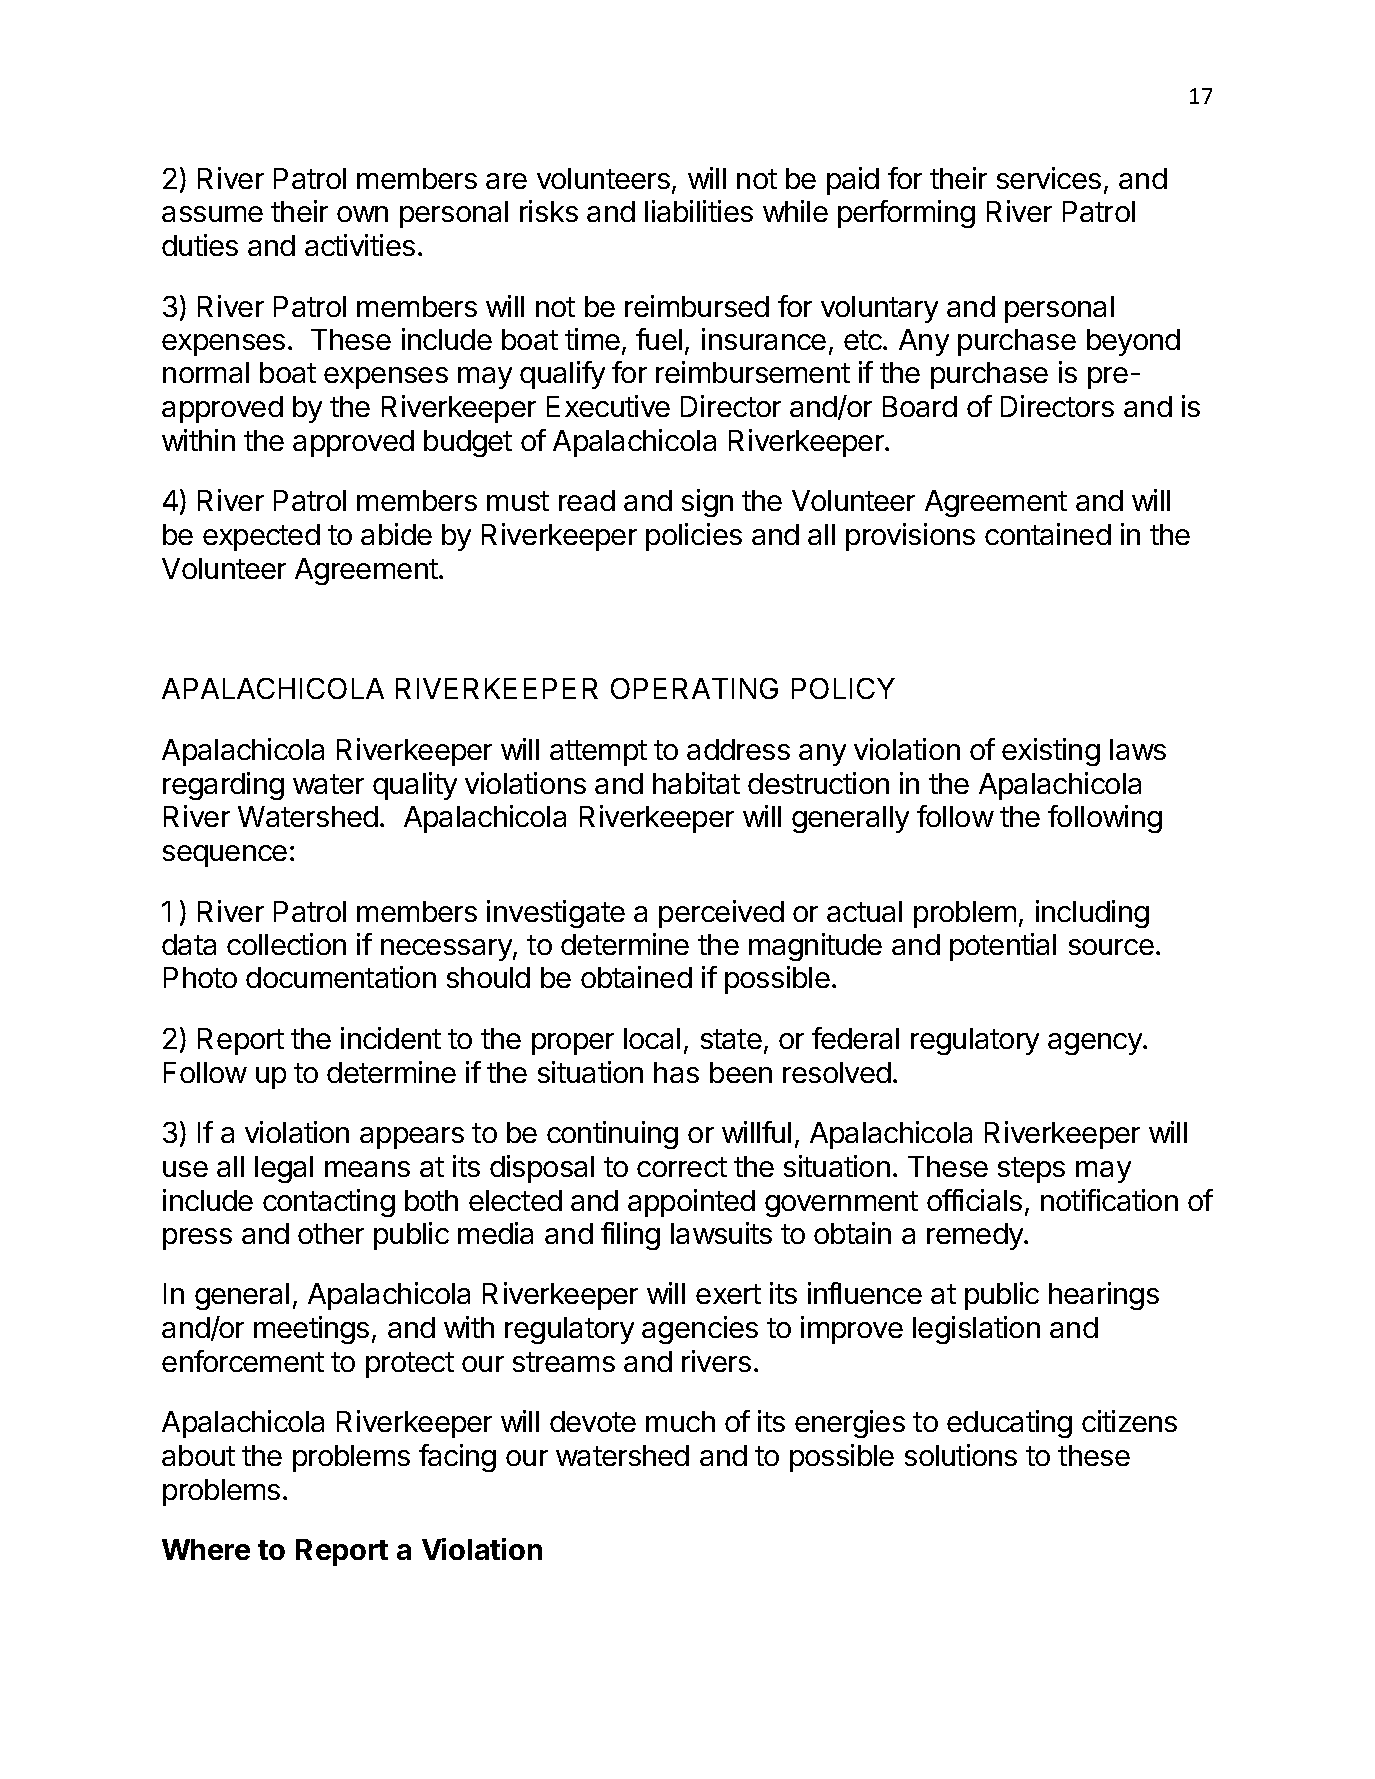 This screenshot has height=1779, width=1375. I want to click on local, so click(652, 1038).
